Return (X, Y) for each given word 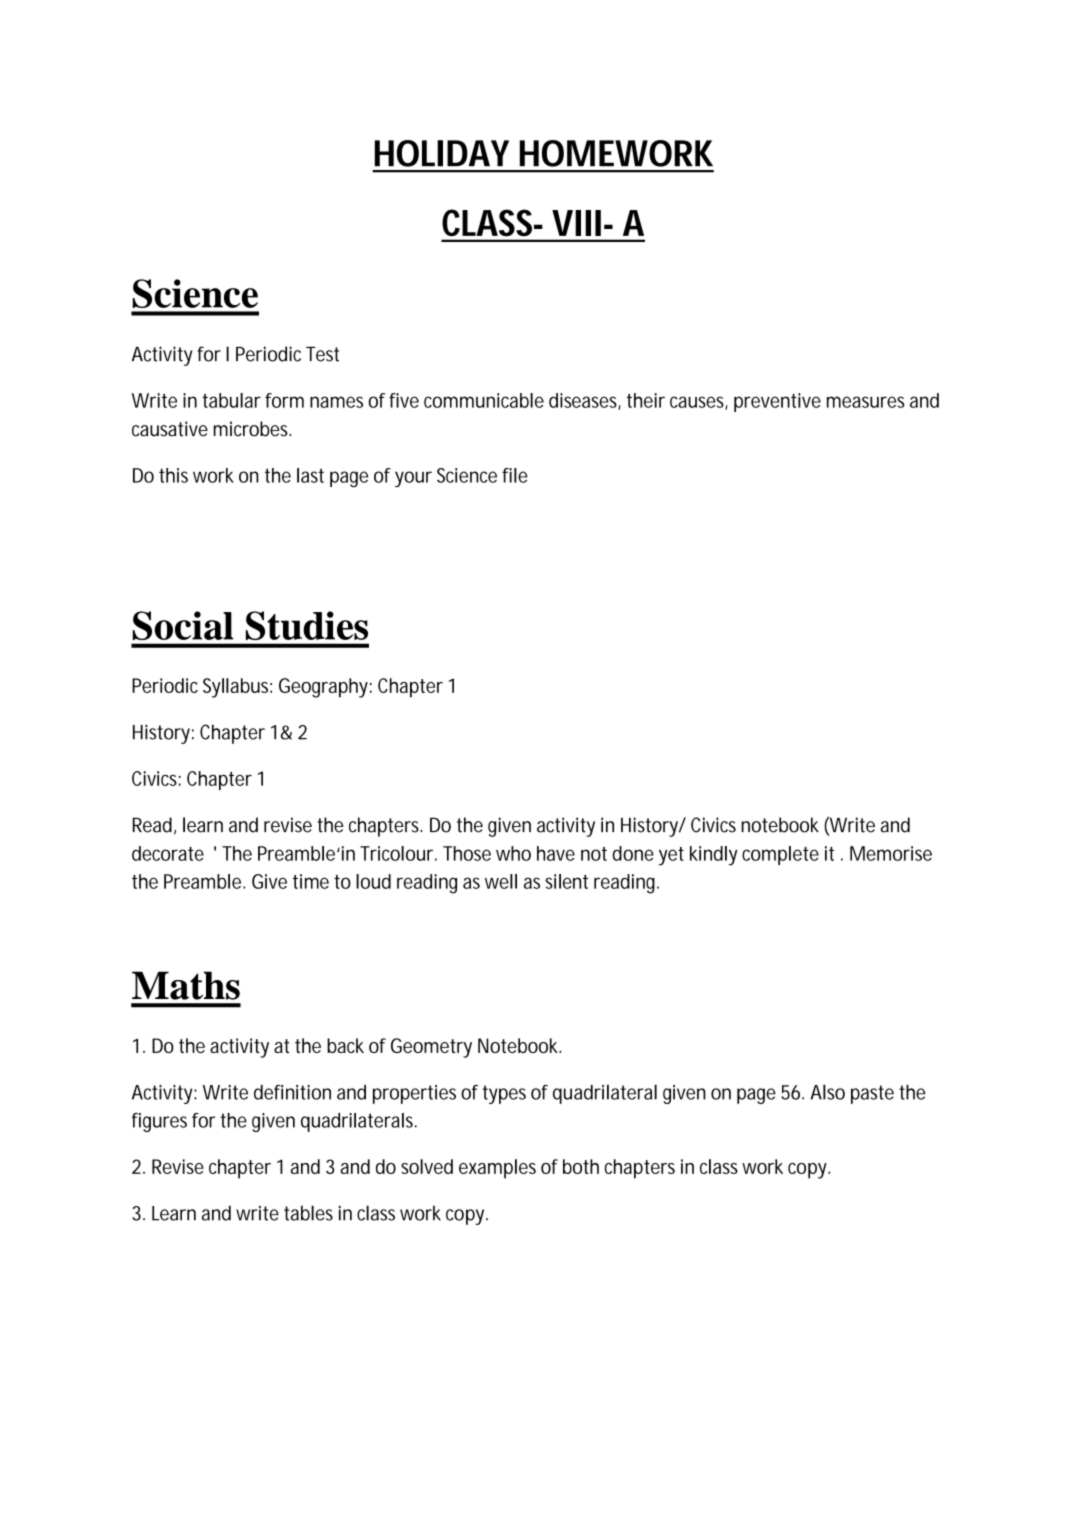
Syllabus (237, 688)
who (513, 853)
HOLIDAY (442, 153)
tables (308, 1213)
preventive (777, 402)
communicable (484, 400)
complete (780, 855)
